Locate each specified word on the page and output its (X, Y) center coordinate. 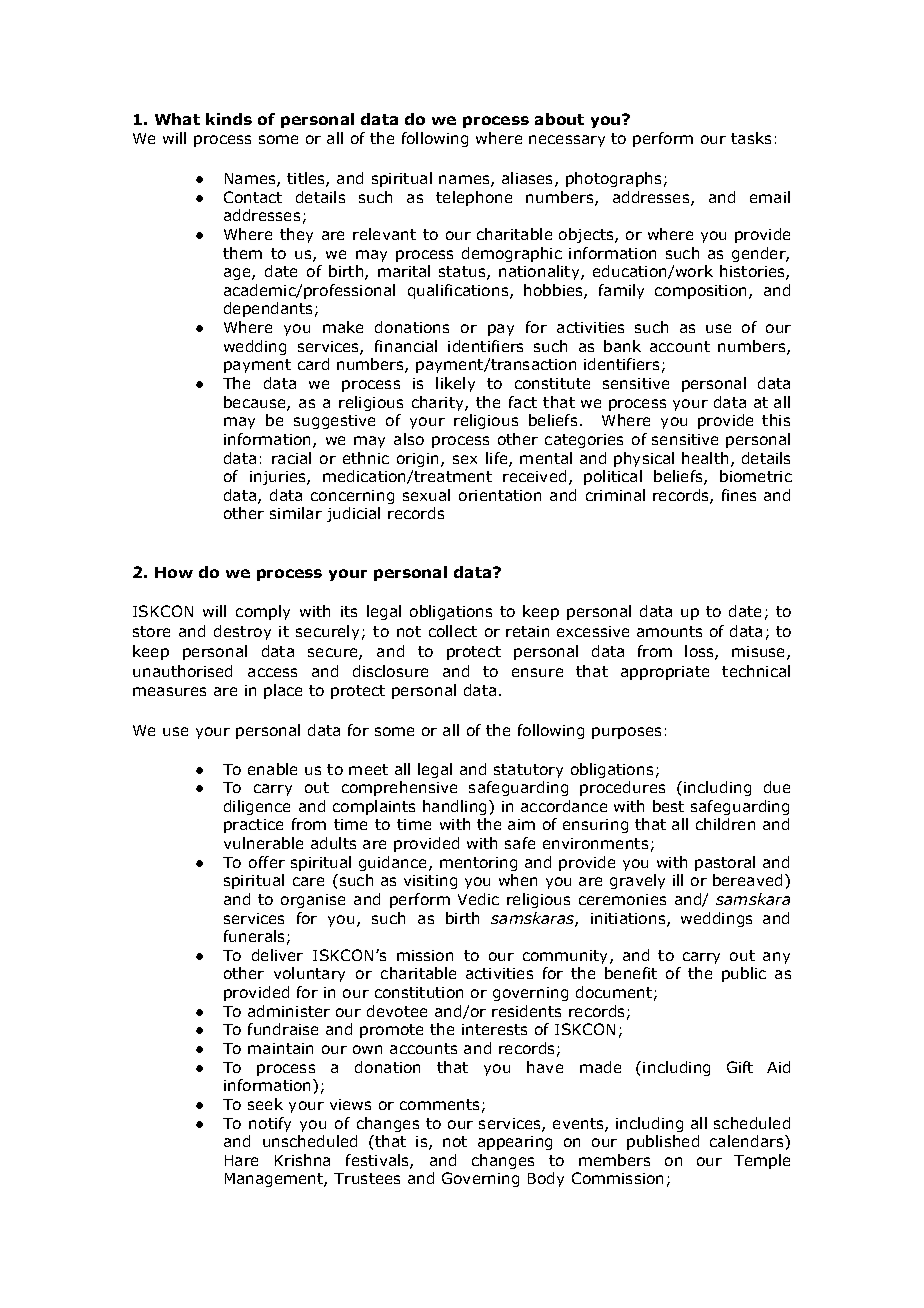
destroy (242, 632)
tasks (751, 138)
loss (700, 652)
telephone (474, 198)
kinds (229, 119)
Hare (241, 1160)
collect (453, 631)
